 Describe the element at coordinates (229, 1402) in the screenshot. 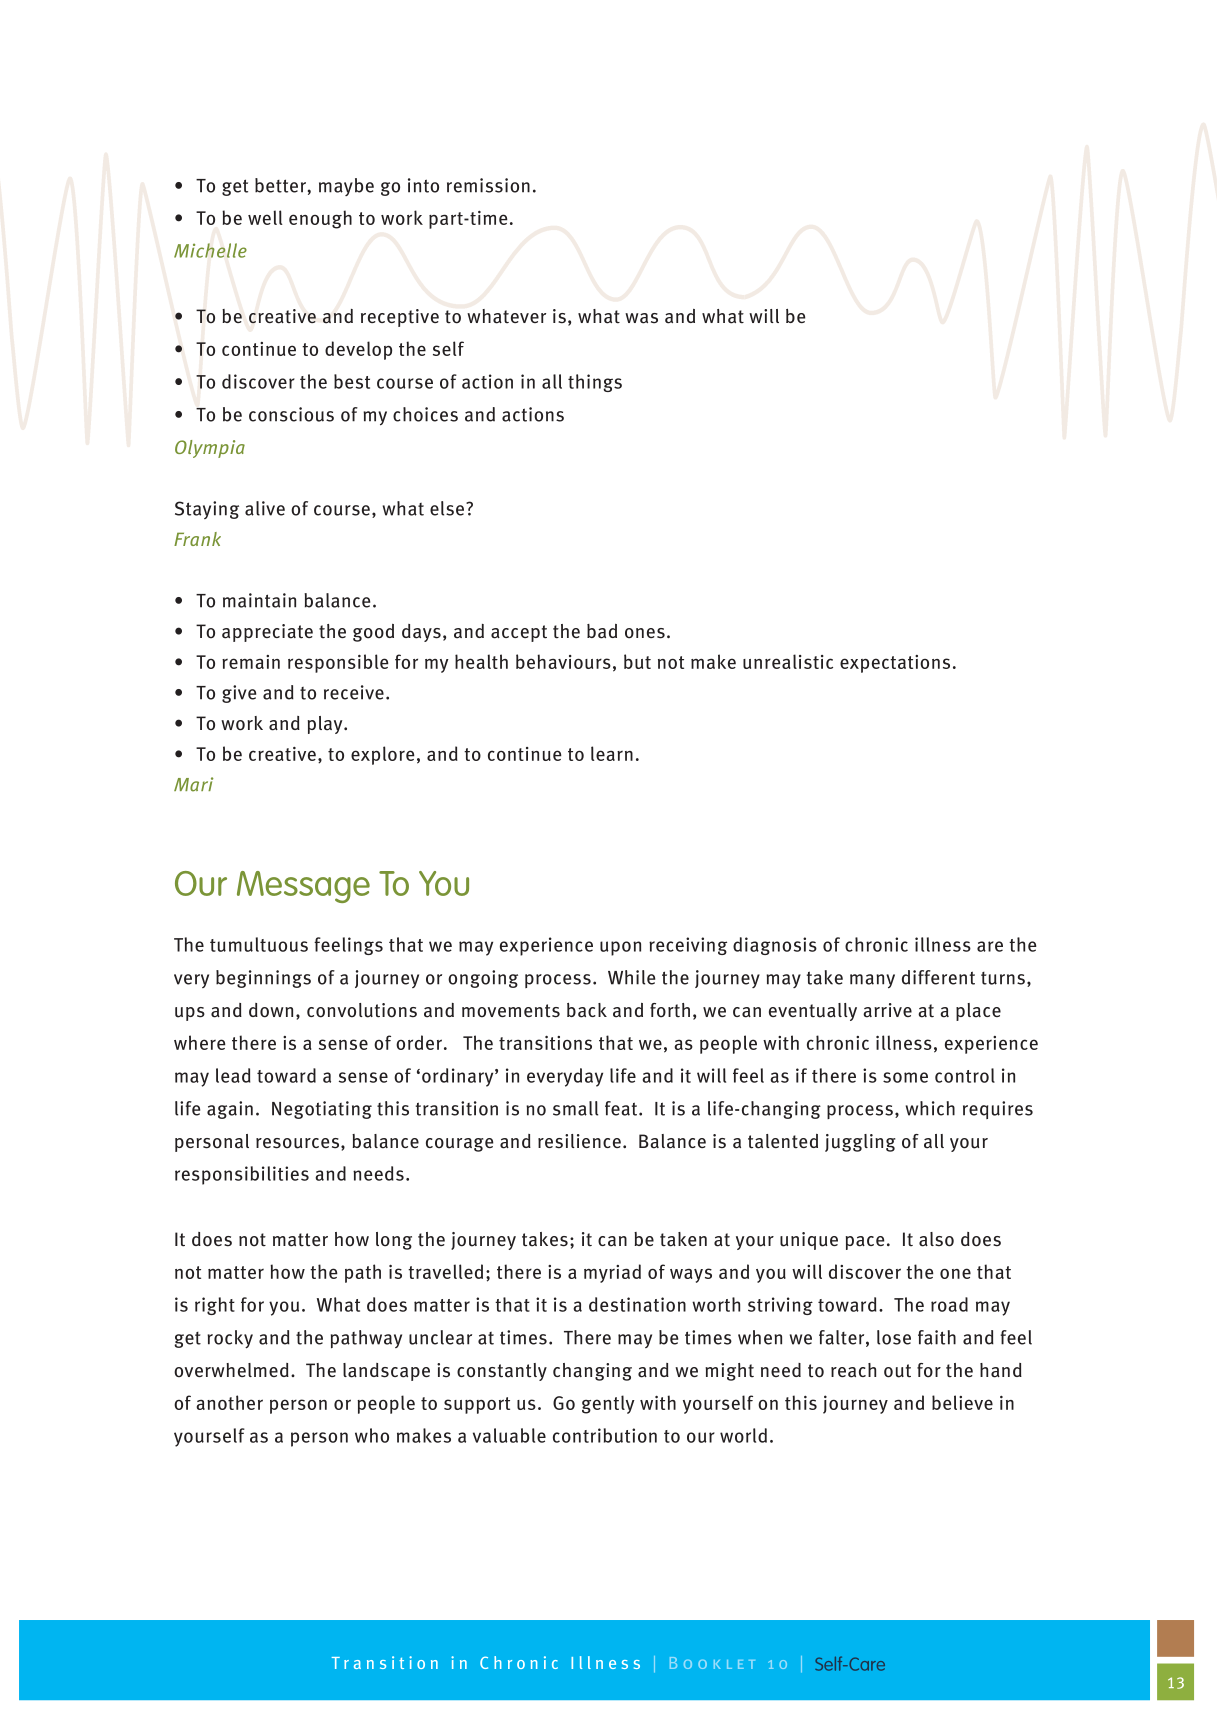

I see `another` at that location.
